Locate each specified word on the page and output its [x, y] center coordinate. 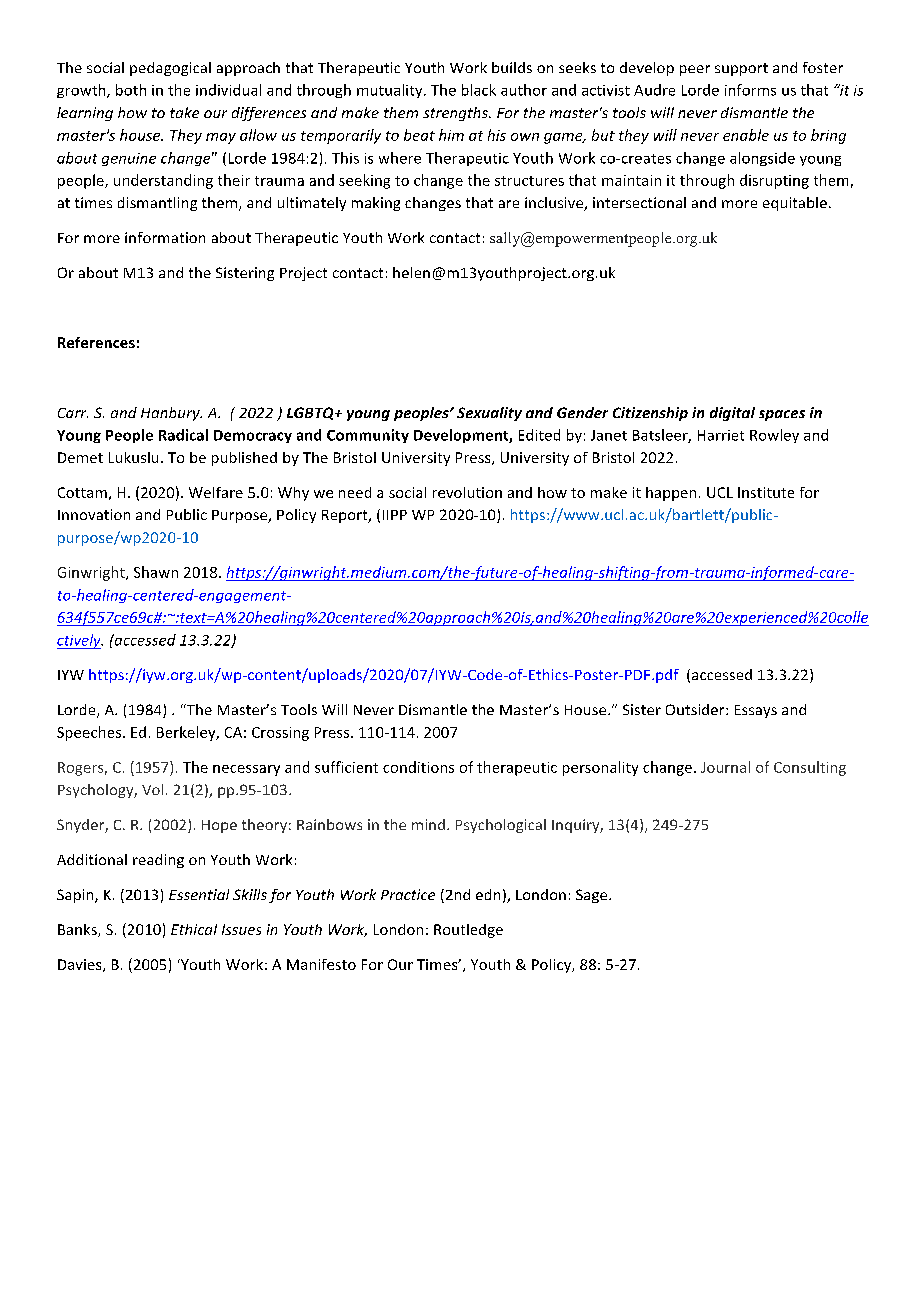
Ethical [194, 929]
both [131, 90]
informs [750, 90]
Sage [593, 896]
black [479, 90]
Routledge [468, 931]
